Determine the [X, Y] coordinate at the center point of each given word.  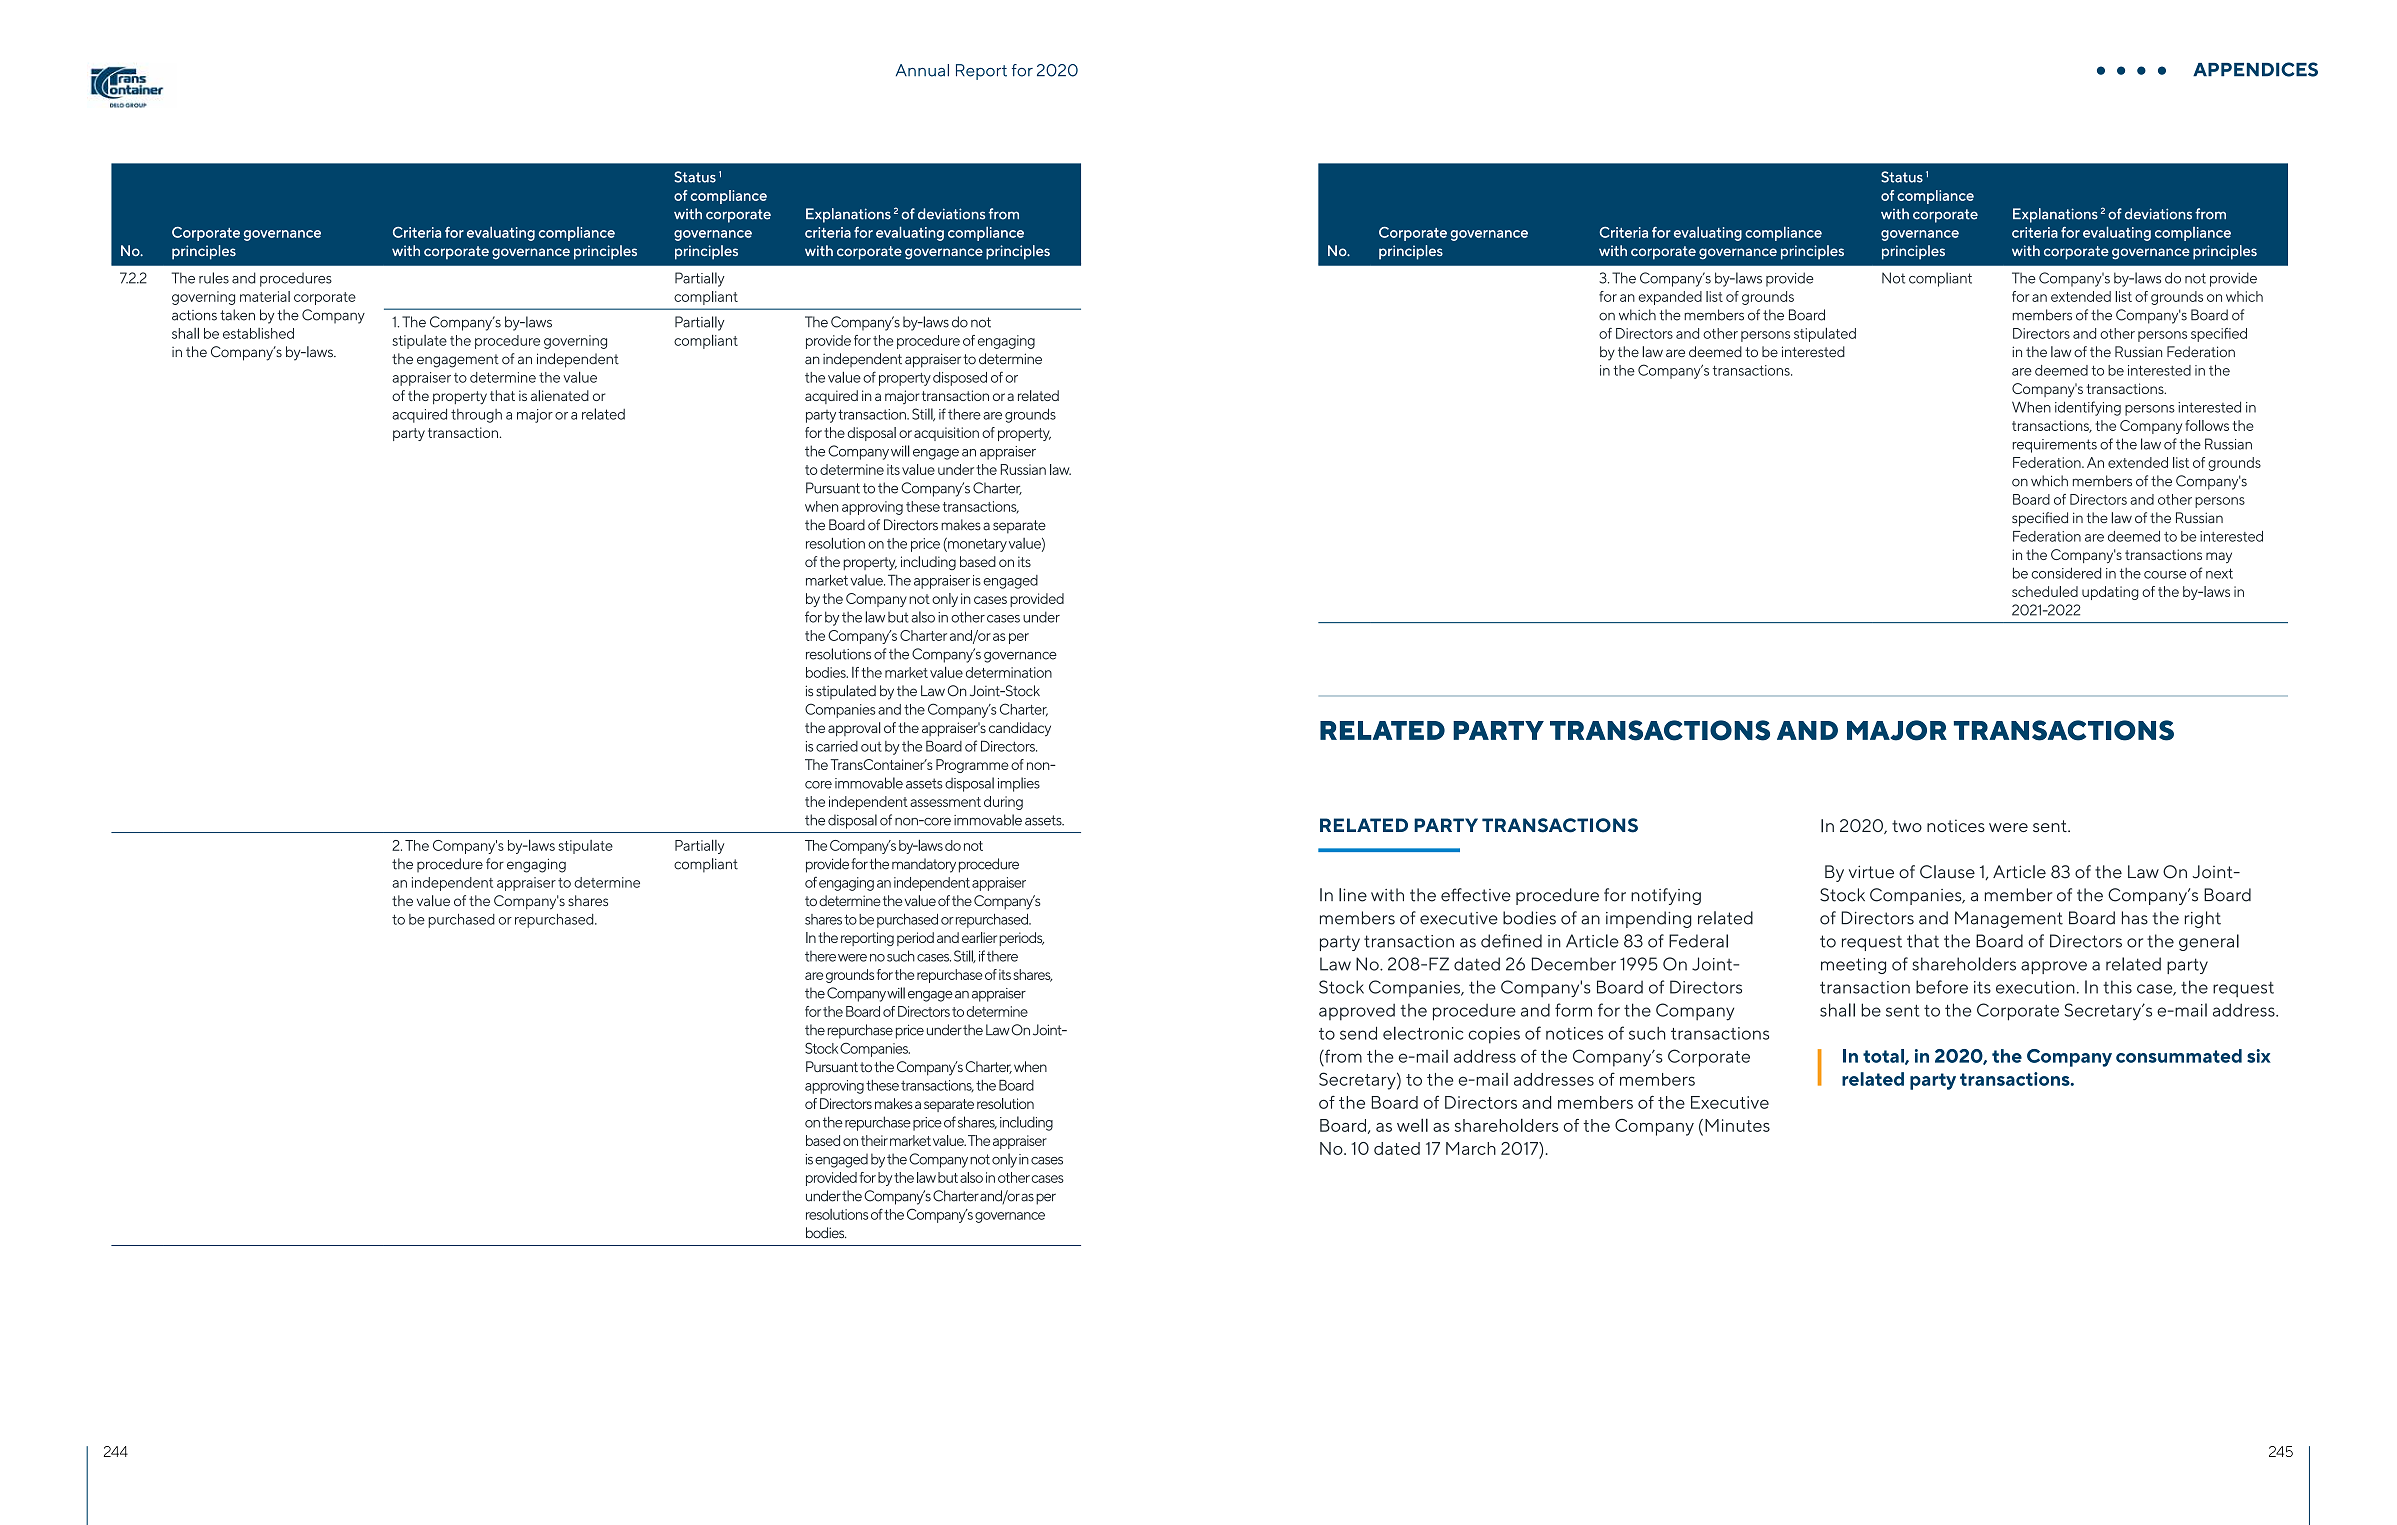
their [874, 1140]
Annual [922, 70]
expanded [1670, 298]
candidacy [1020, 729]
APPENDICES [2255, 69]
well [1412, 1125]
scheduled [2045, 591]
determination [1009, 672]
